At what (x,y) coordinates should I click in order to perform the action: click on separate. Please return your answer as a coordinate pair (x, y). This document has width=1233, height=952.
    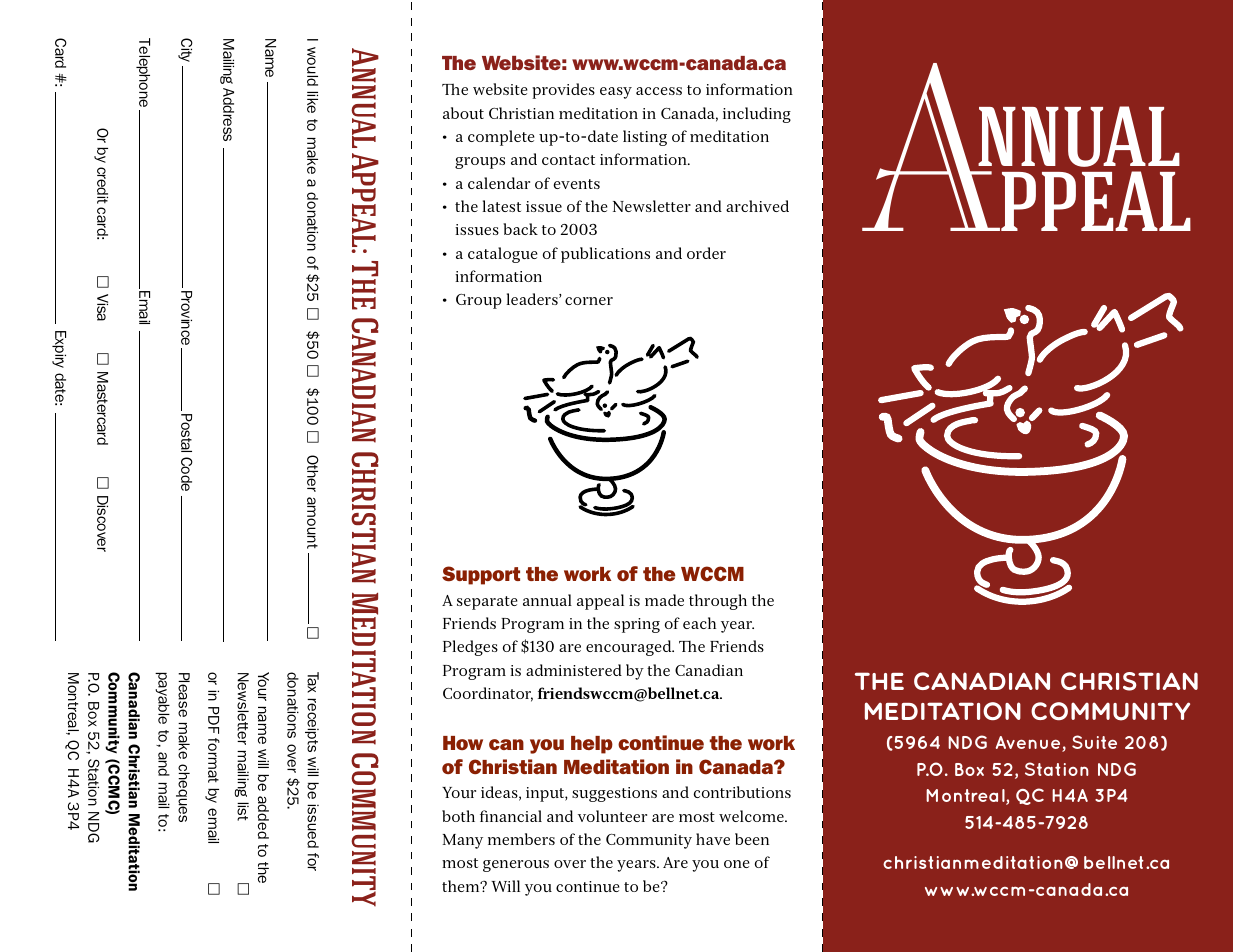
    Looking at the image, I should click on (487, 603).
